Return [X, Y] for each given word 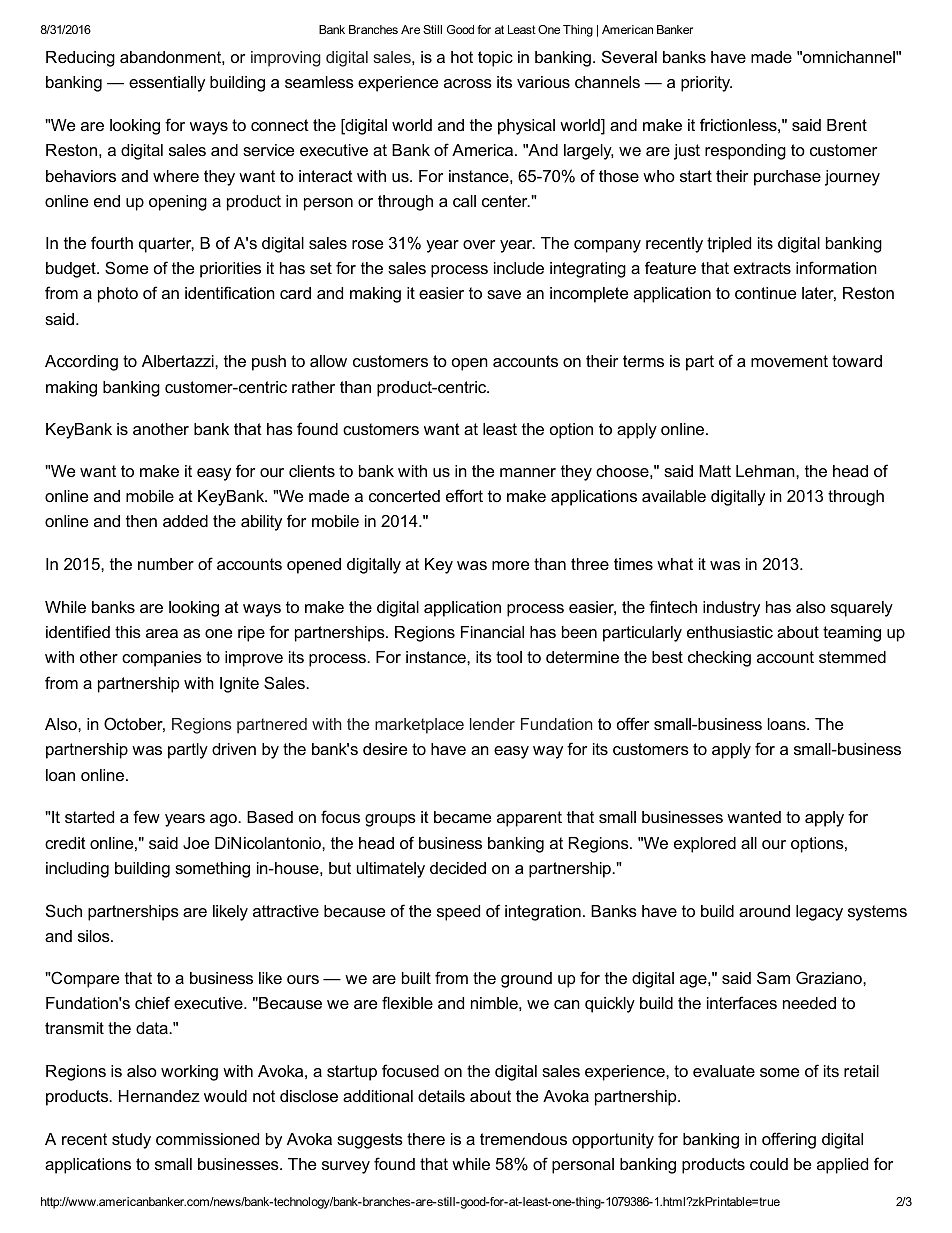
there [426, 1139]
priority [706, 84]
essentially [167, 84]
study [131, 1141]
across [468, 83]
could [769, 1164]
